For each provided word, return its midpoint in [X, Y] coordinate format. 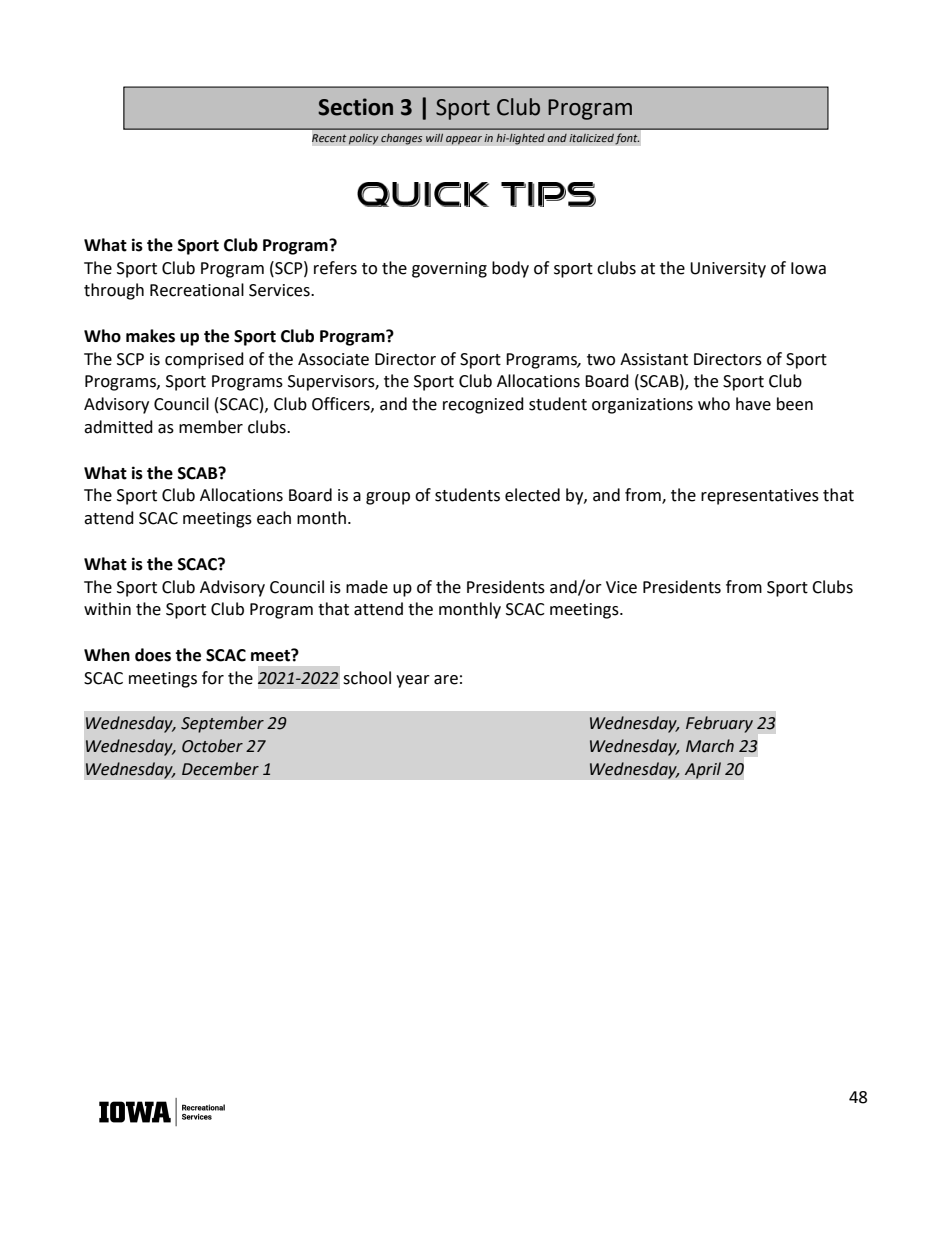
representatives [760, 497]
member [211, 427]
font [627, 139]
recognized [483, 405]
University [728, 270]
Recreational [197, 290]
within [107, 609]
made [367, 587]
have [753, 404]
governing [449, 270]
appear [464, 140]
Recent [329, 138]
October [212, 746]
